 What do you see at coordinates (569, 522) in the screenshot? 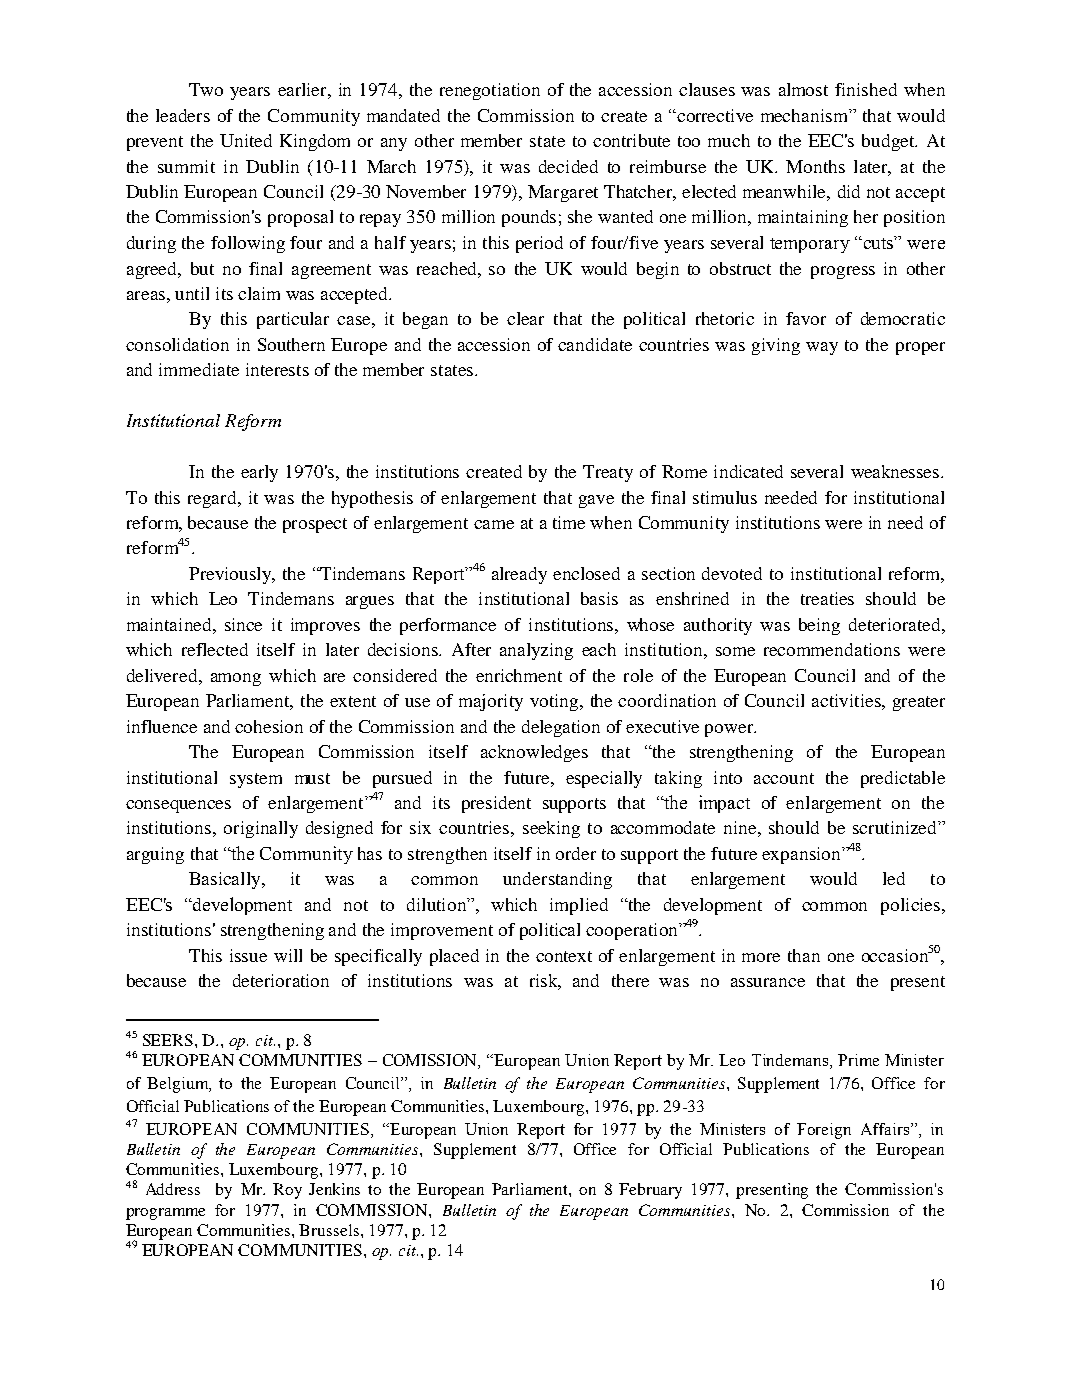
I see `time` at bounding box center [569, 522].
